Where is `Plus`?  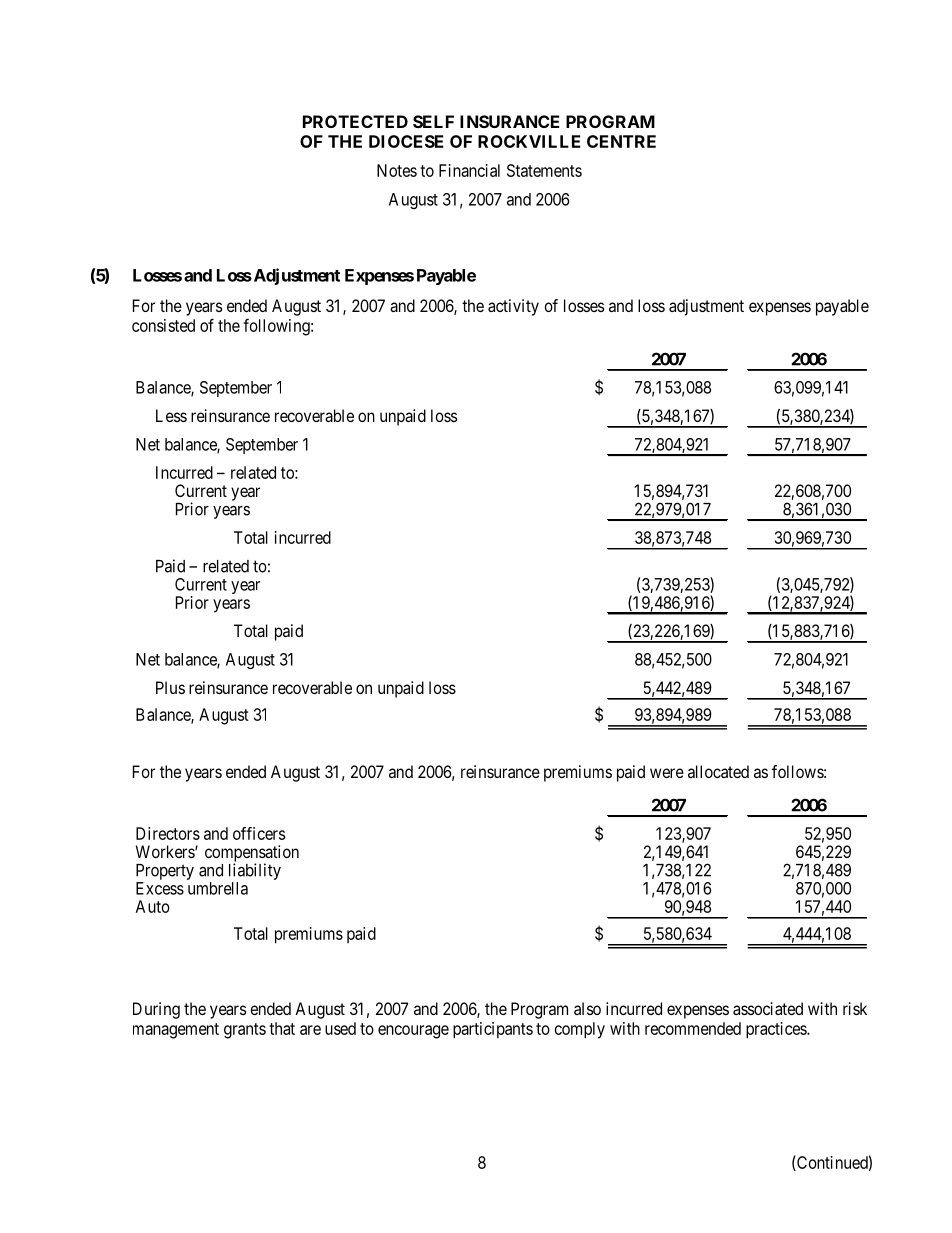
Plus is located at coordinates (170, 687).
